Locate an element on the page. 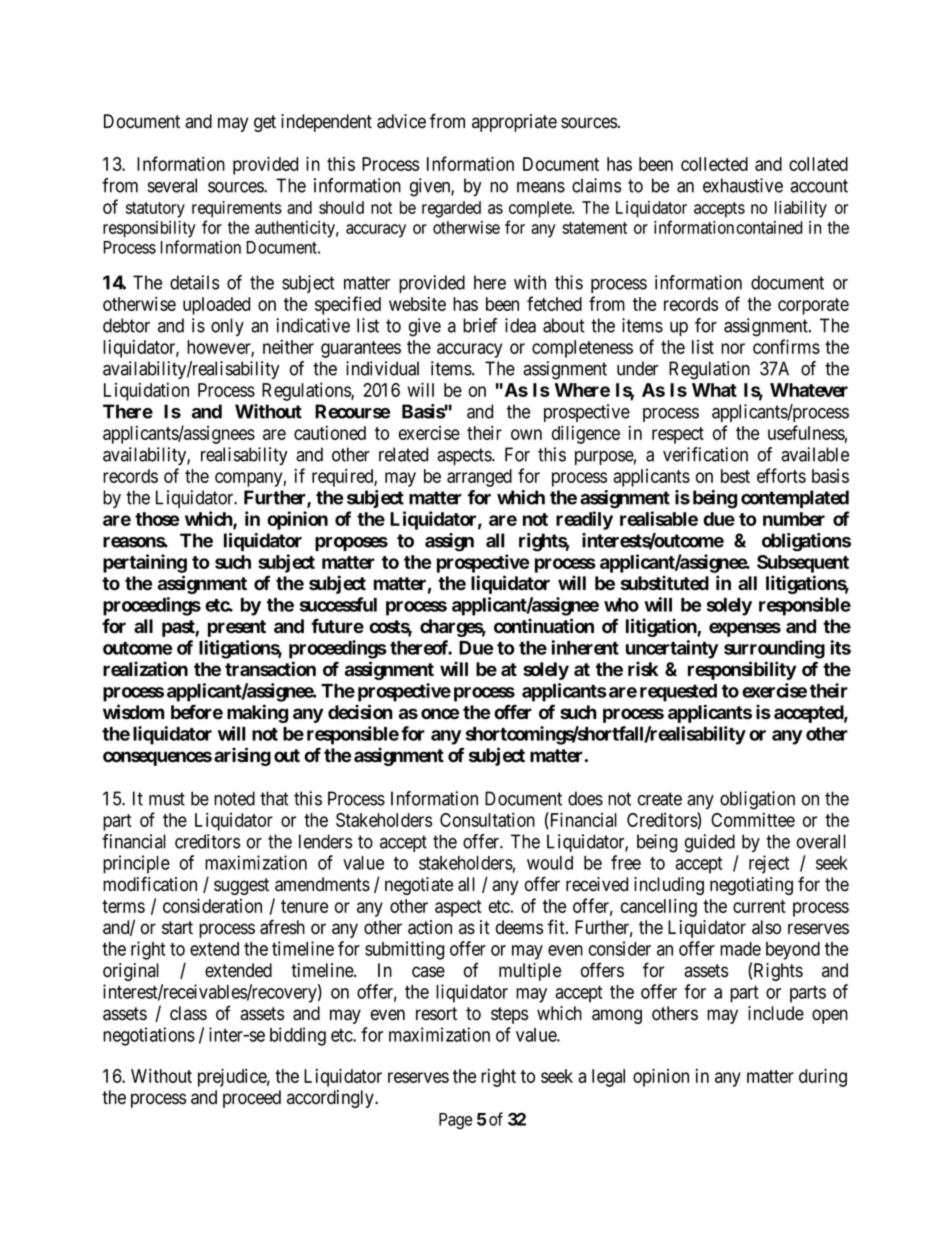  during is located at coordinates (823, 1077).
